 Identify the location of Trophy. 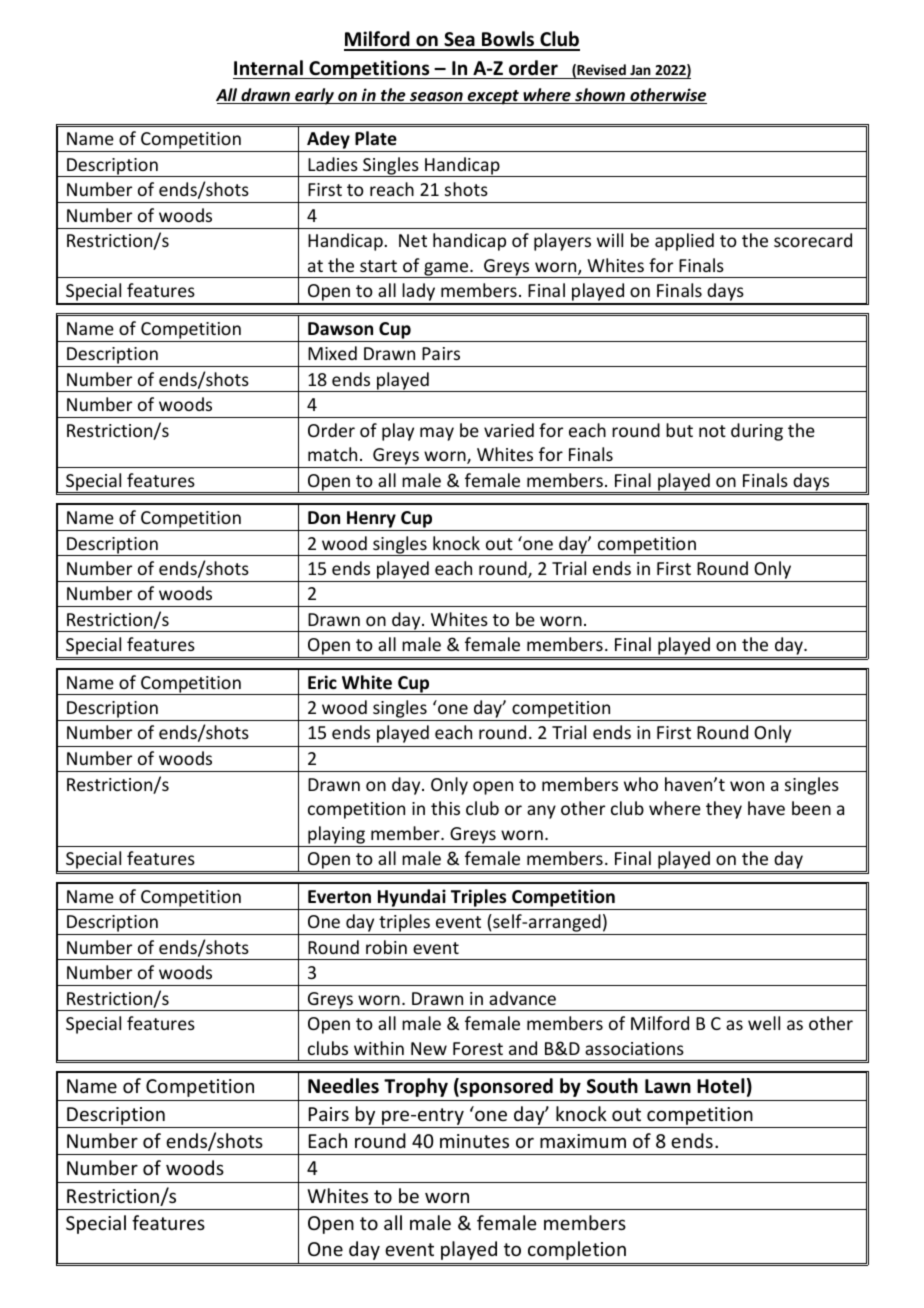
(416, 1087).
